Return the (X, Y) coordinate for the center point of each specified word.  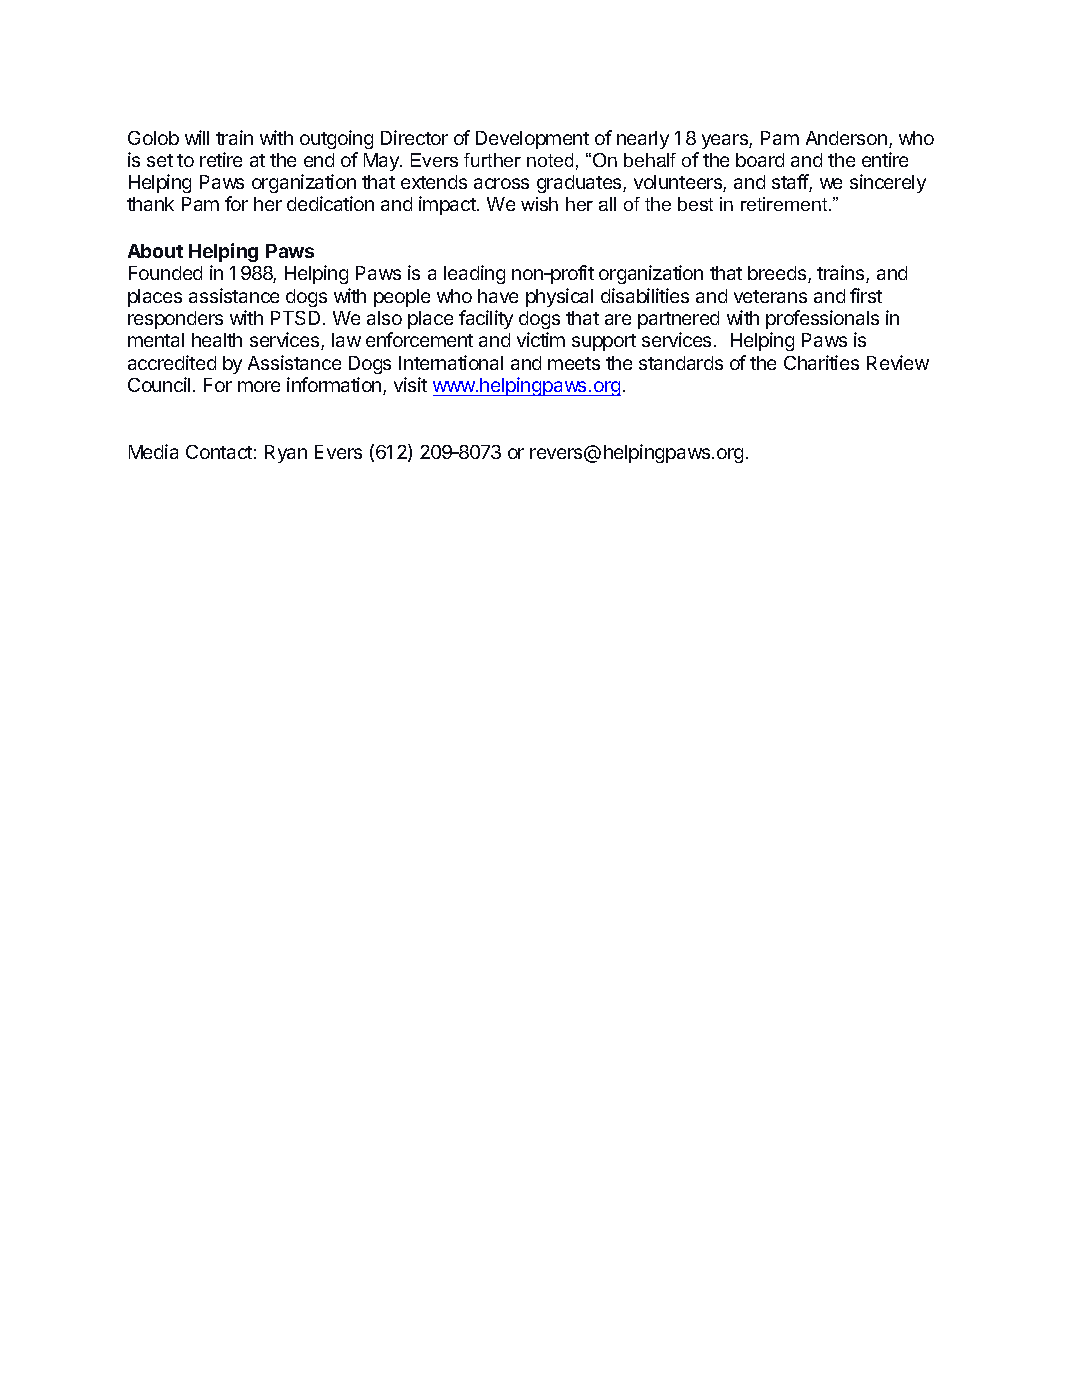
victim (541, 339)
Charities (821, 362)
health (217, 340)
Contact (219, 452)
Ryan (286, 454)
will (197, 137)
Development (532, 140)
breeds (778, 274)
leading (474, 274)
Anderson (846, 138)
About (155, 251)
